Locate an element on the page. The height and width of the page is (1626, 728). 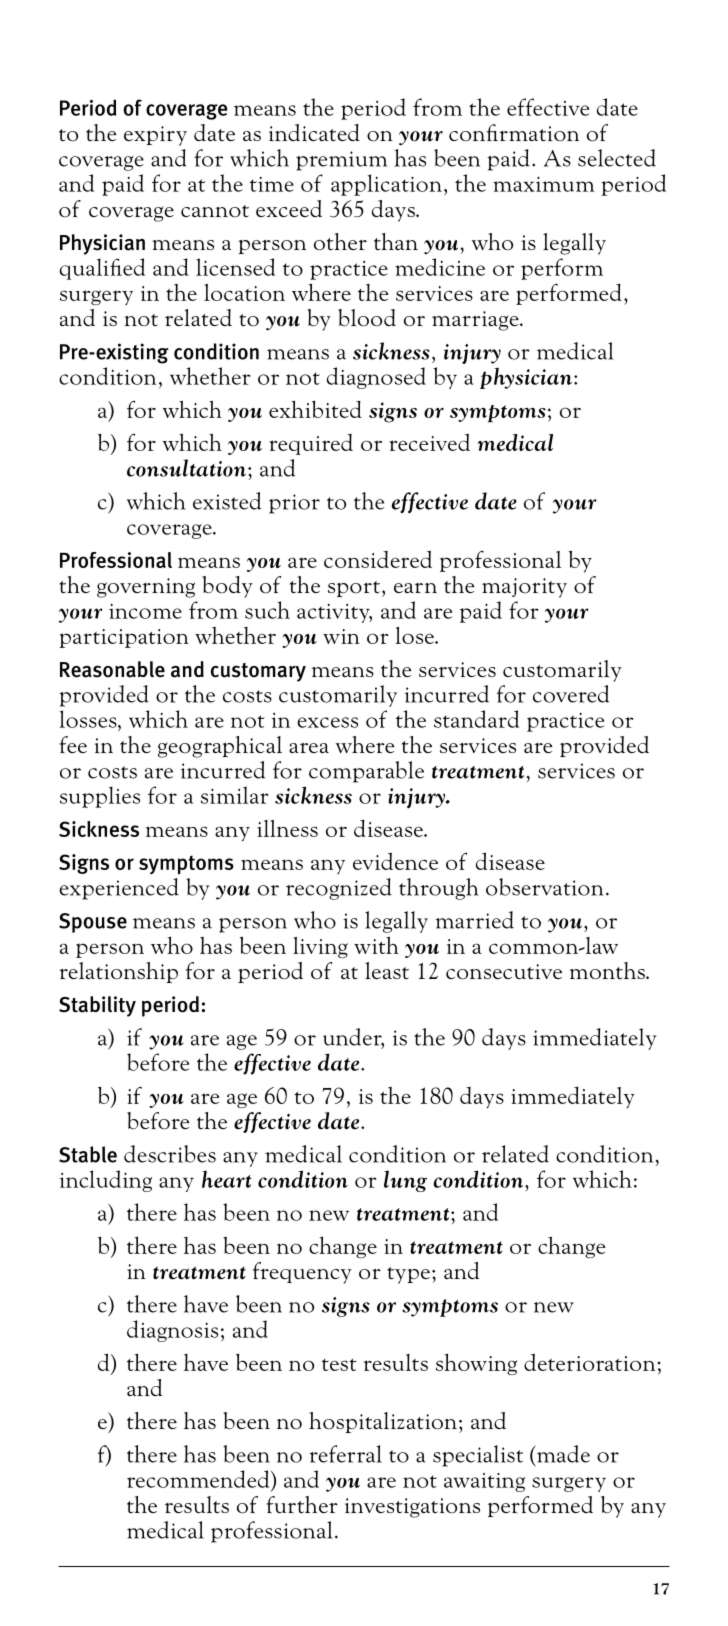
recommended is located at coordinates (199, 1479).
